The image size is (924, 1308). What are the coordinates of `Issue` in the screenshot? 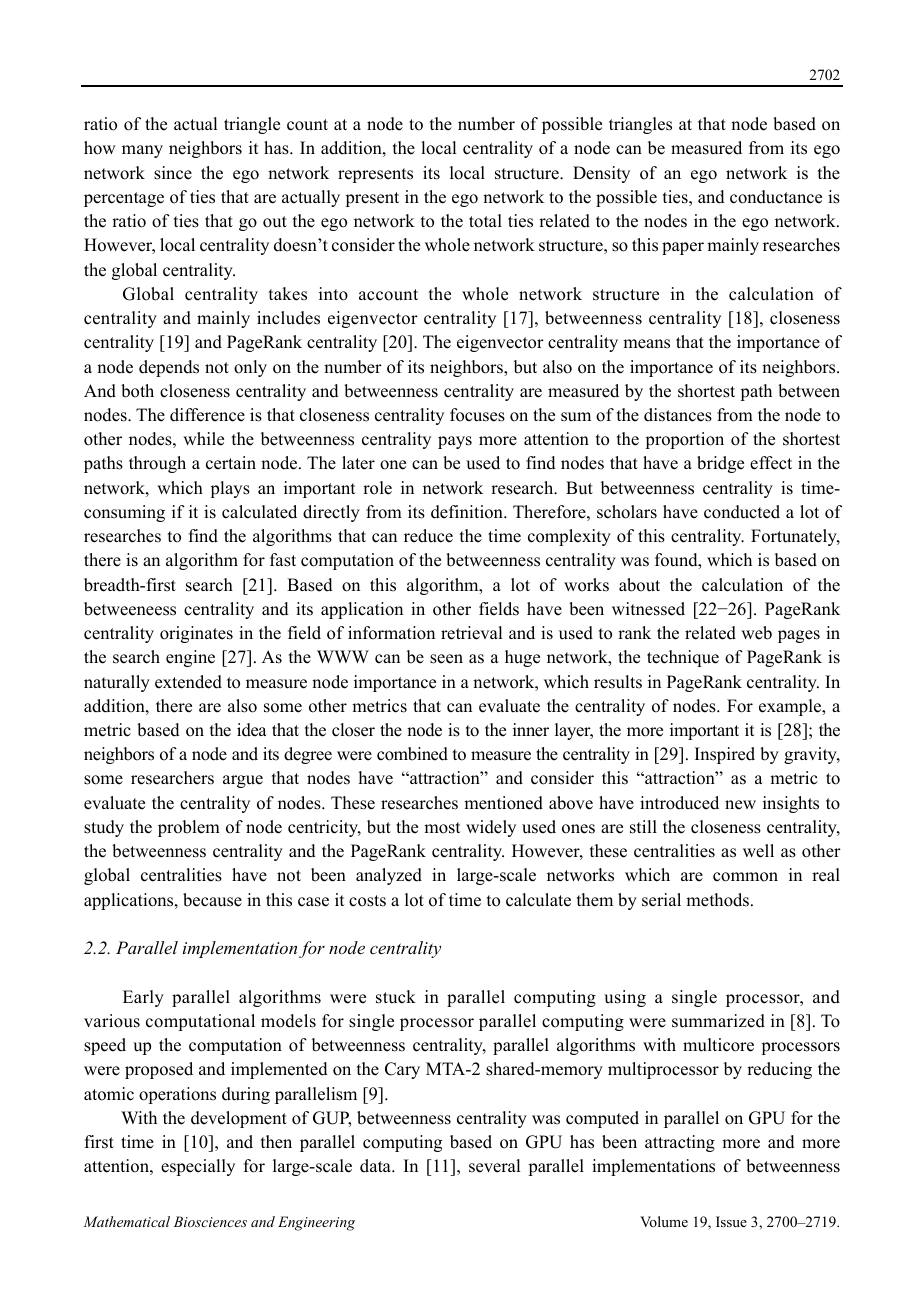 It's located at (731, 1221).
